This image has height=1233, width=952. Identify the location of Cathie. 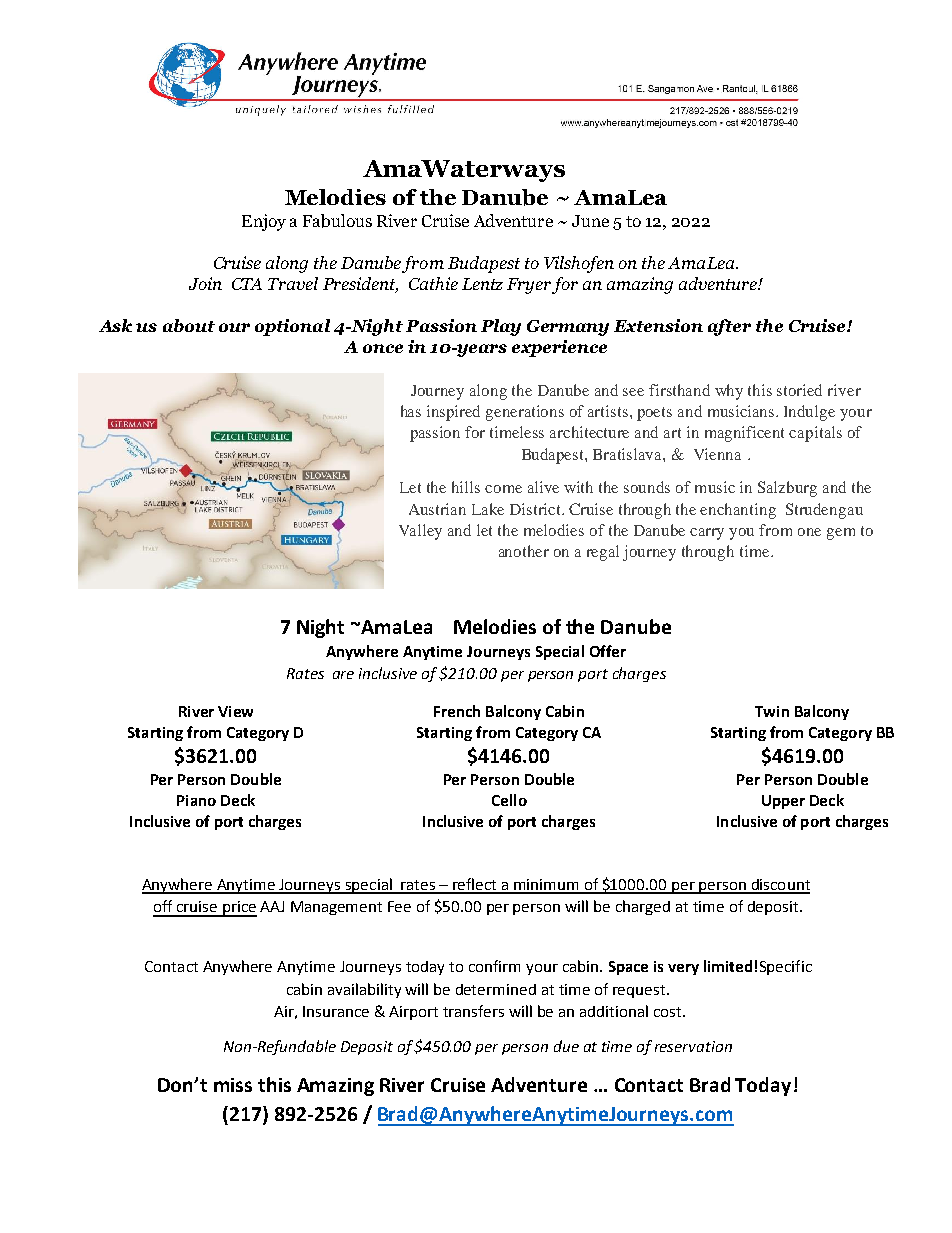
(433, 283).
